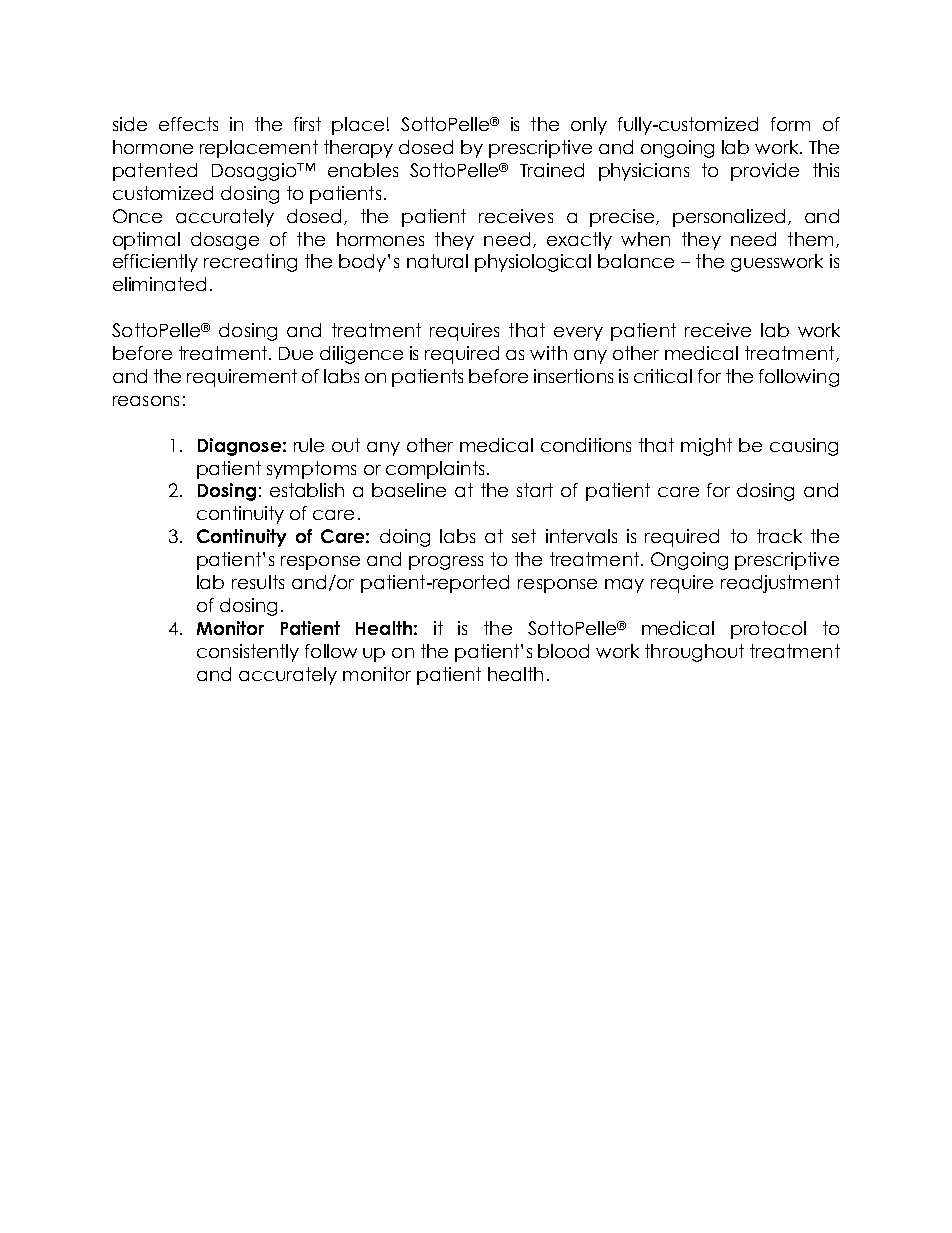 The height and width of the screenshot is (1233, 952). Describe the element at coordinates (248, 653) in the screenshot. I see `consistently` at that location.
